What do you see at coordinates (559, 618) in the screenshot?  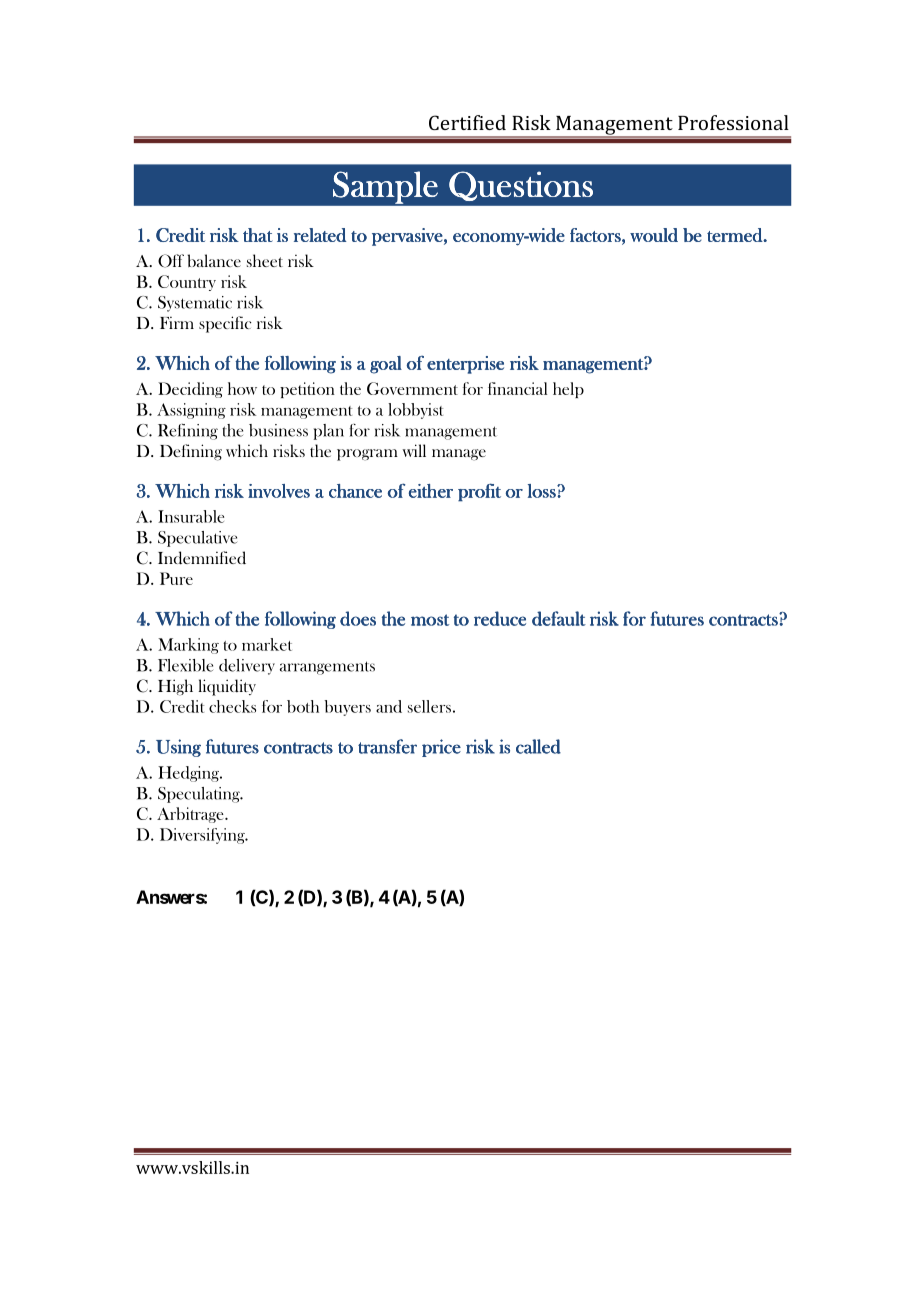 I see `default` at bounding box center [559, 618].
